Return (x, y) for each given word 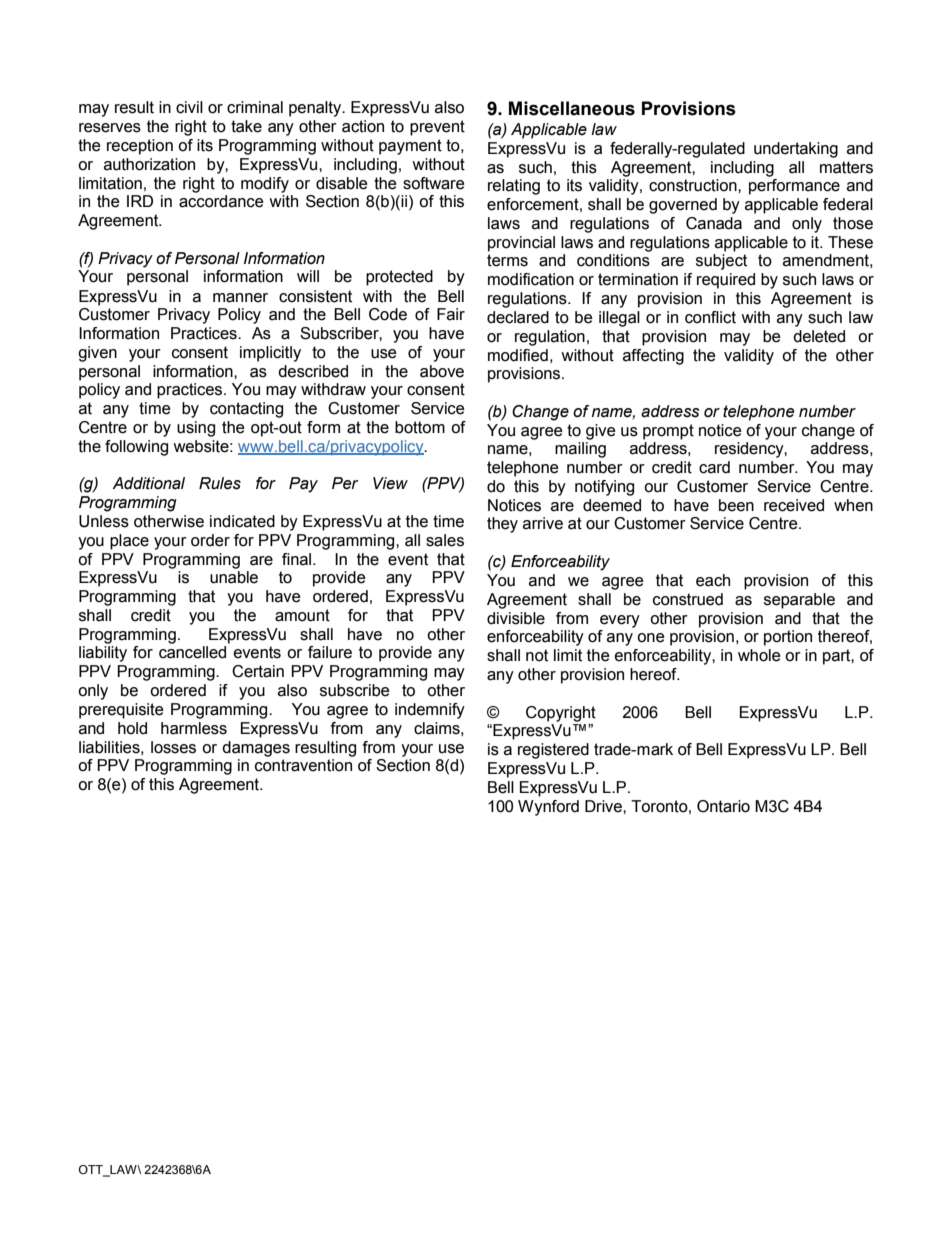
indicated (242, 521)
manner (240, 298)
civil (189, 107)
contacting (246, 410)
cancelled (192, 652)
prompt (668, 432)
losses (173, 747)
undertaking (796, 150)
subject (721, 262)
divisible (516, 618)
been (736, 505)
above (442, 371)
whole (759, 655)
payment (410, 147)
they (502, 525)
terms (507, 260)
